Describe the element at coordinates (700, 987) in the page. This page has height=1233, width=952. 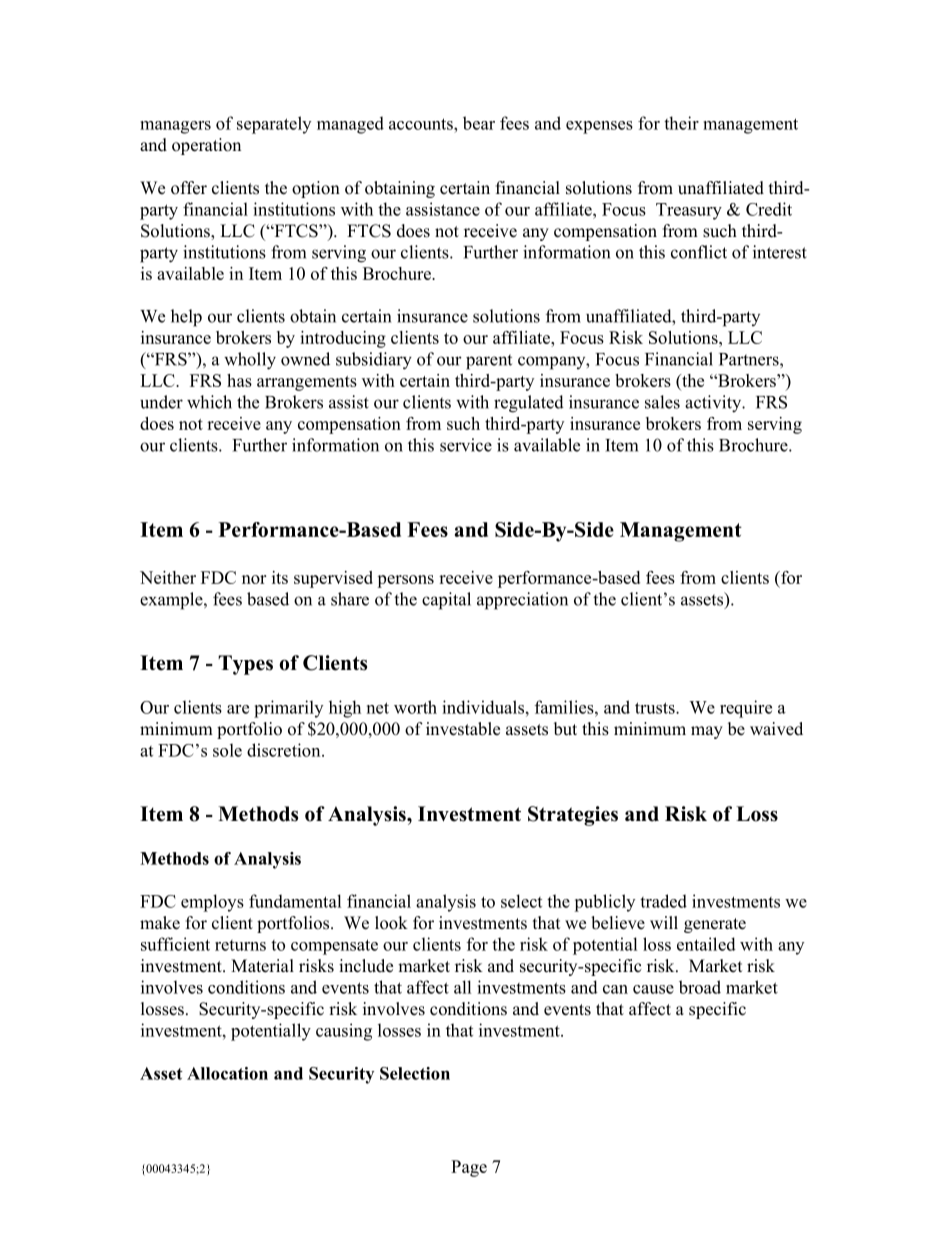
I see `broad` at that location.
